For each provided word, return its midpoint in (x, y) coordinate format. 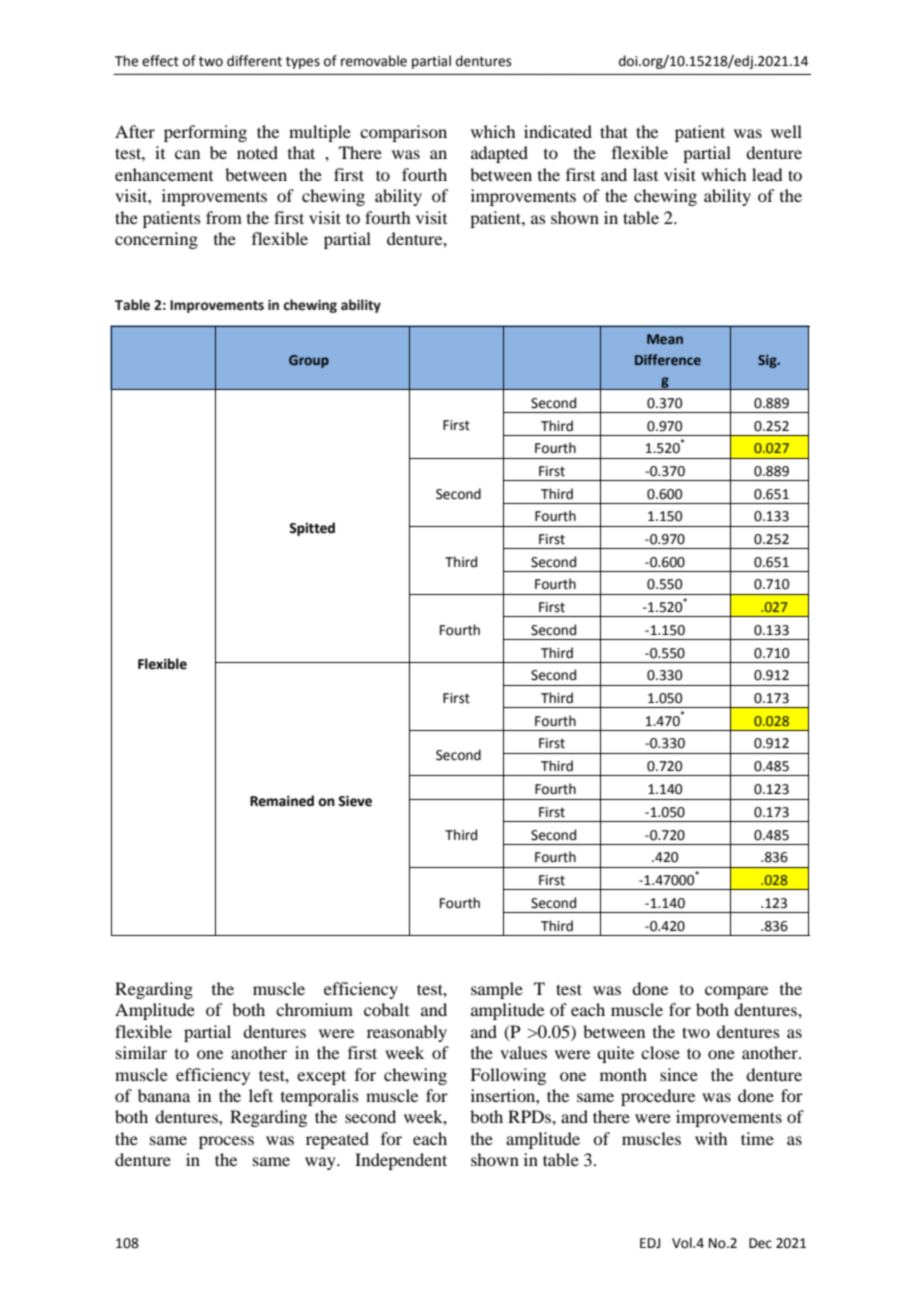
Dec (760, 1243)
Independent (401, 1161)
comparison (403, 133)
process (226, 1142)
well (786, 131)
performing (205, 133)
